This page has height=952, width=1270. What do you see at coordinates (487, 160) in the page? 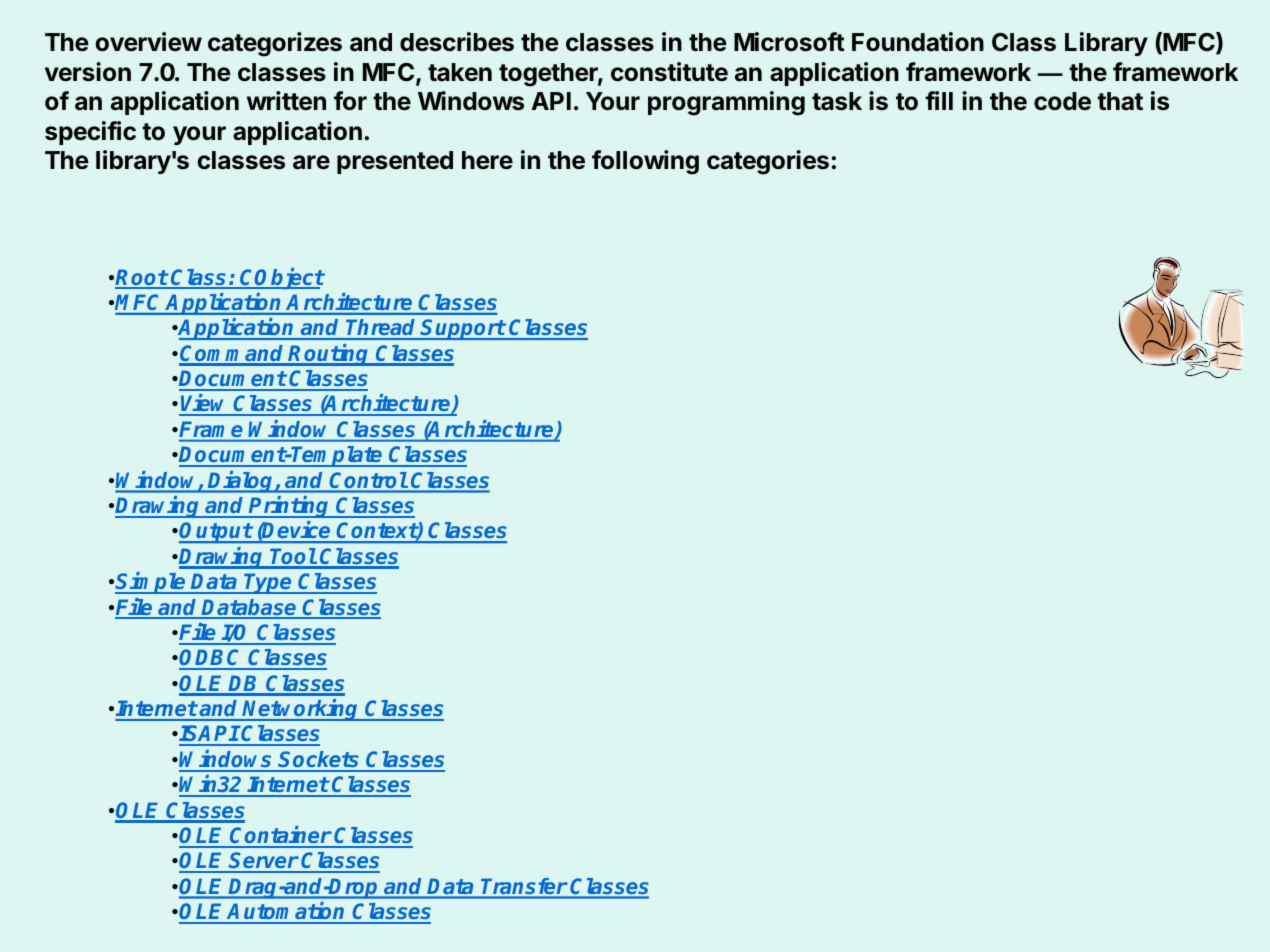
I see `here` at bounding box center [487, 160].
